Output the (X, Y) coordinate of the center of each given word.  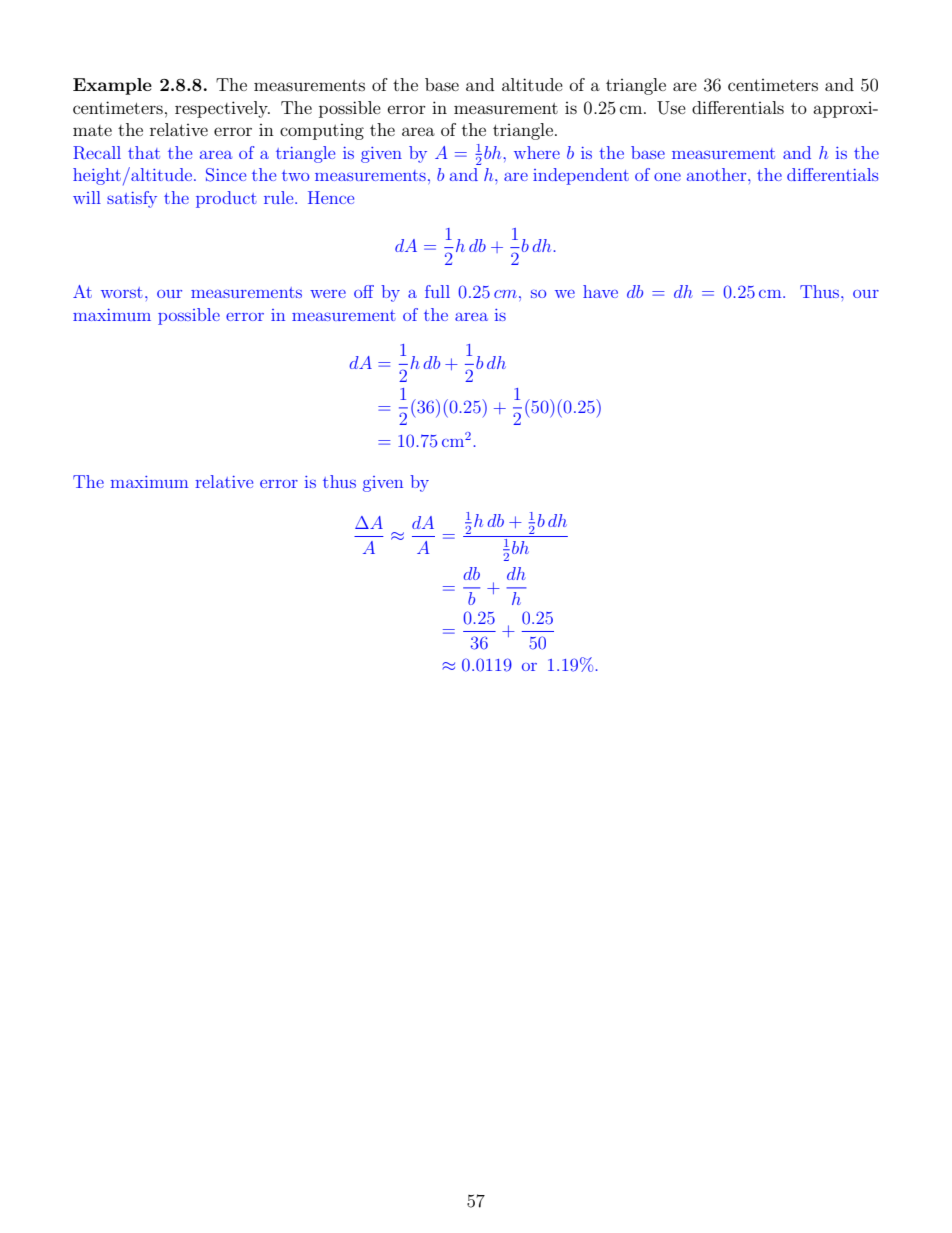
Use (671, 108)
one (667, 177)
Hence (331, 197)
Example (112, 86)
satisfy (132, 199)
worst (122, 292)
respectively (222, 109)
